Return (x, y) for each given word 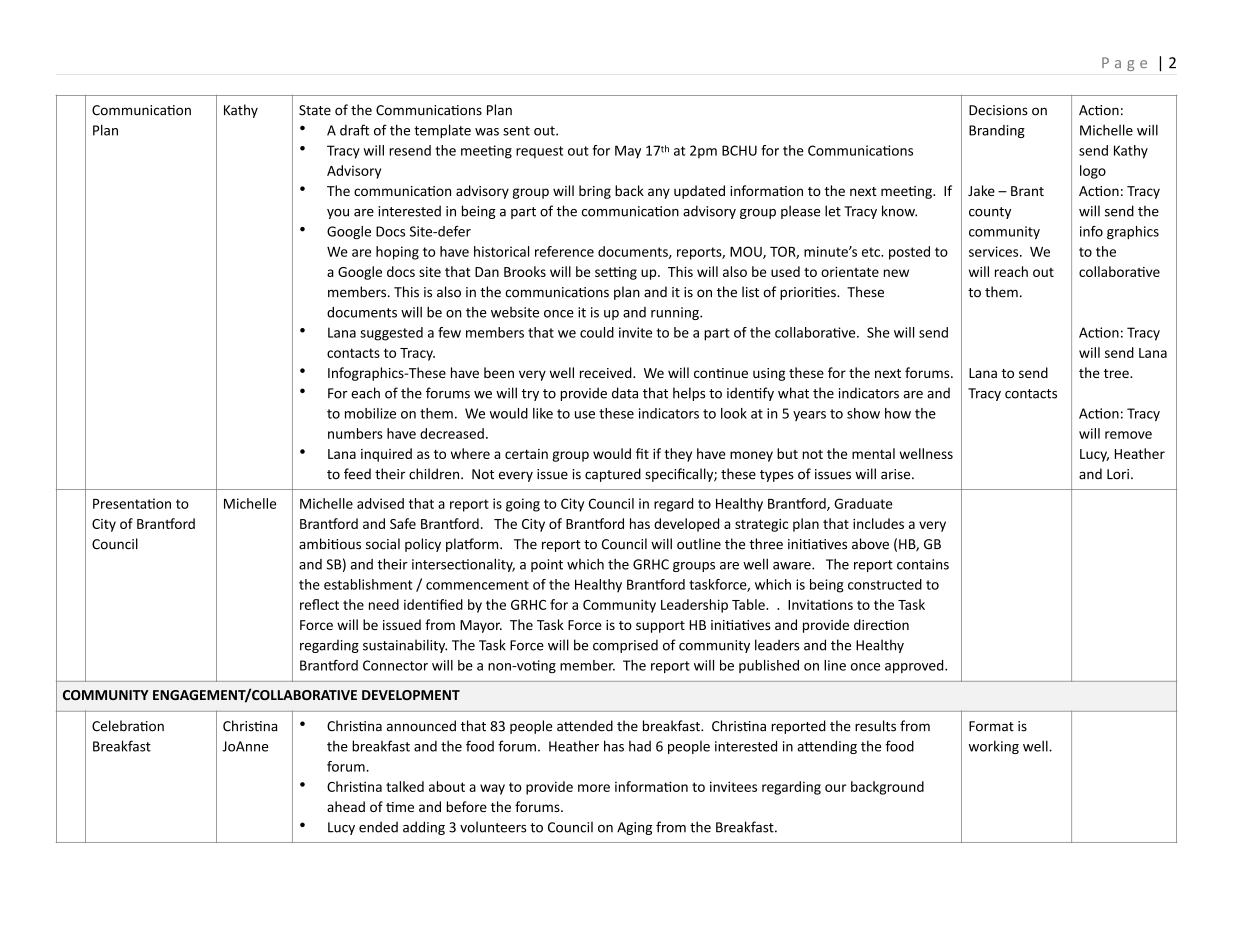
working (994, 747)
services (995, 251)
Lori (1118, 474)
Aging (634, 828)
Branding (997, 131)
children (435, 474)
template (442, 131)
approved (915, 666)
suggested (391, 334)
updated (699, 192)
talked (405, 786)
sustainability (405, 646)
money (751, 456)
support (660, 627)
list (750, 292)
